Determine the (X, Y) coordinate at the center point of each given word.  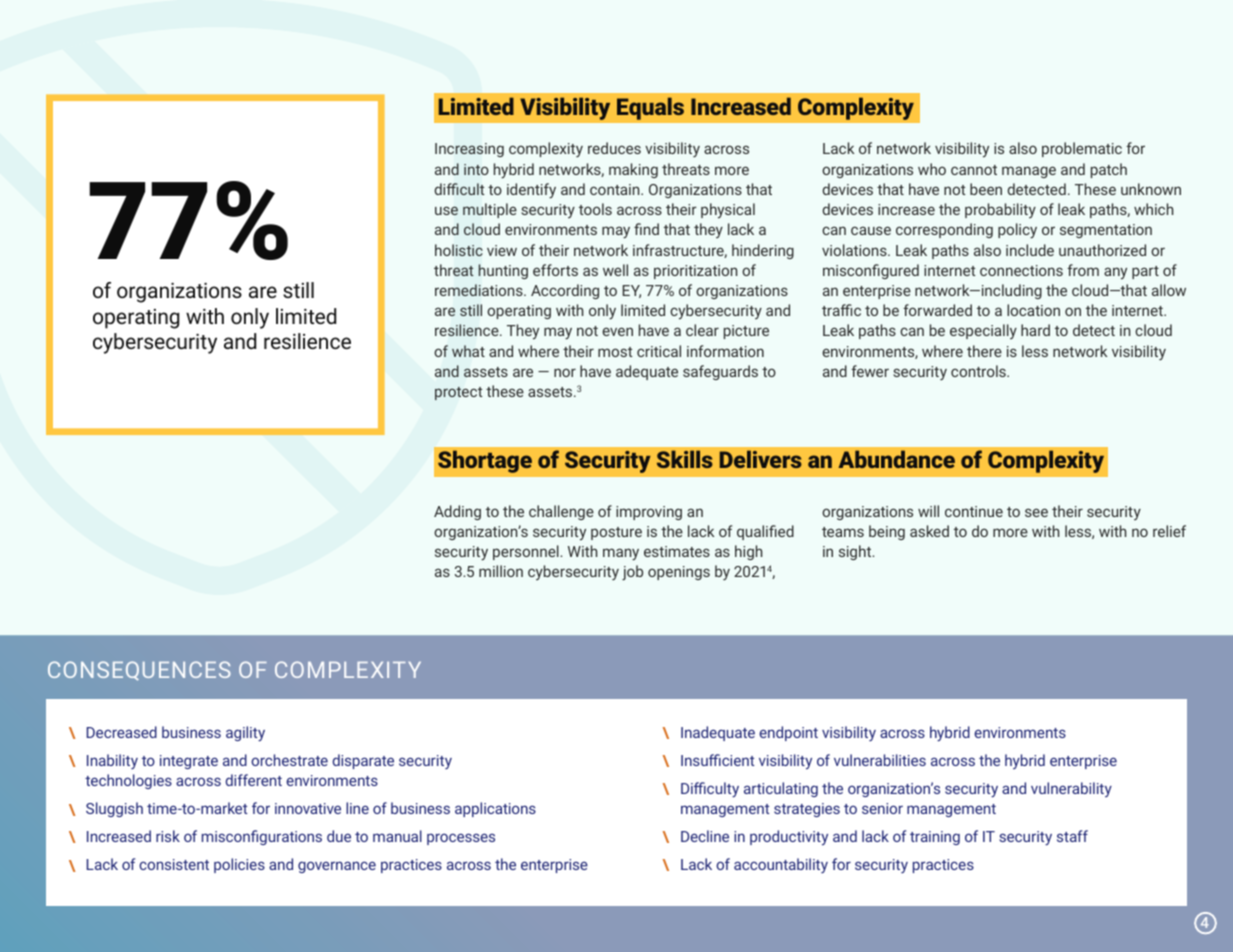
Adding (457, 512)
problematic (1082, 149)
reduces (614, 148)
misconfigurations (262, 837)
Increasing (469, 150)
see (1036, 512)
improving (649, 513)
